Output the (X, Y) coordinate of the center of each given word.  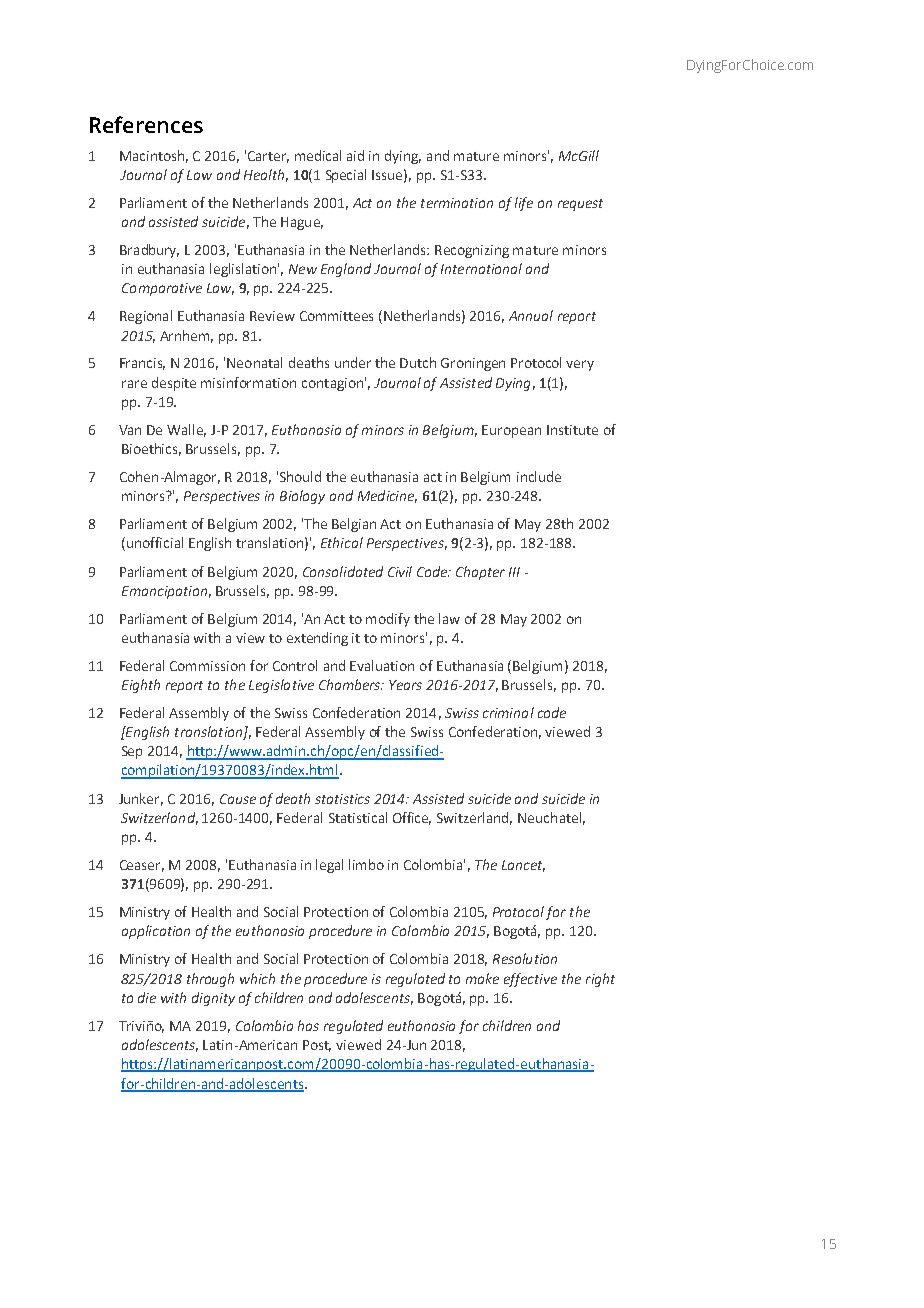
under (353, 362)
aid (355, 155)
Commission (207, 666)
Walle (186, 430)
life (524, 204)
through (210, 980)
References (146, 124)
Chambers (351, 684)
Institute (572, 430)
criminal (508, 712)
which (257, 978)
